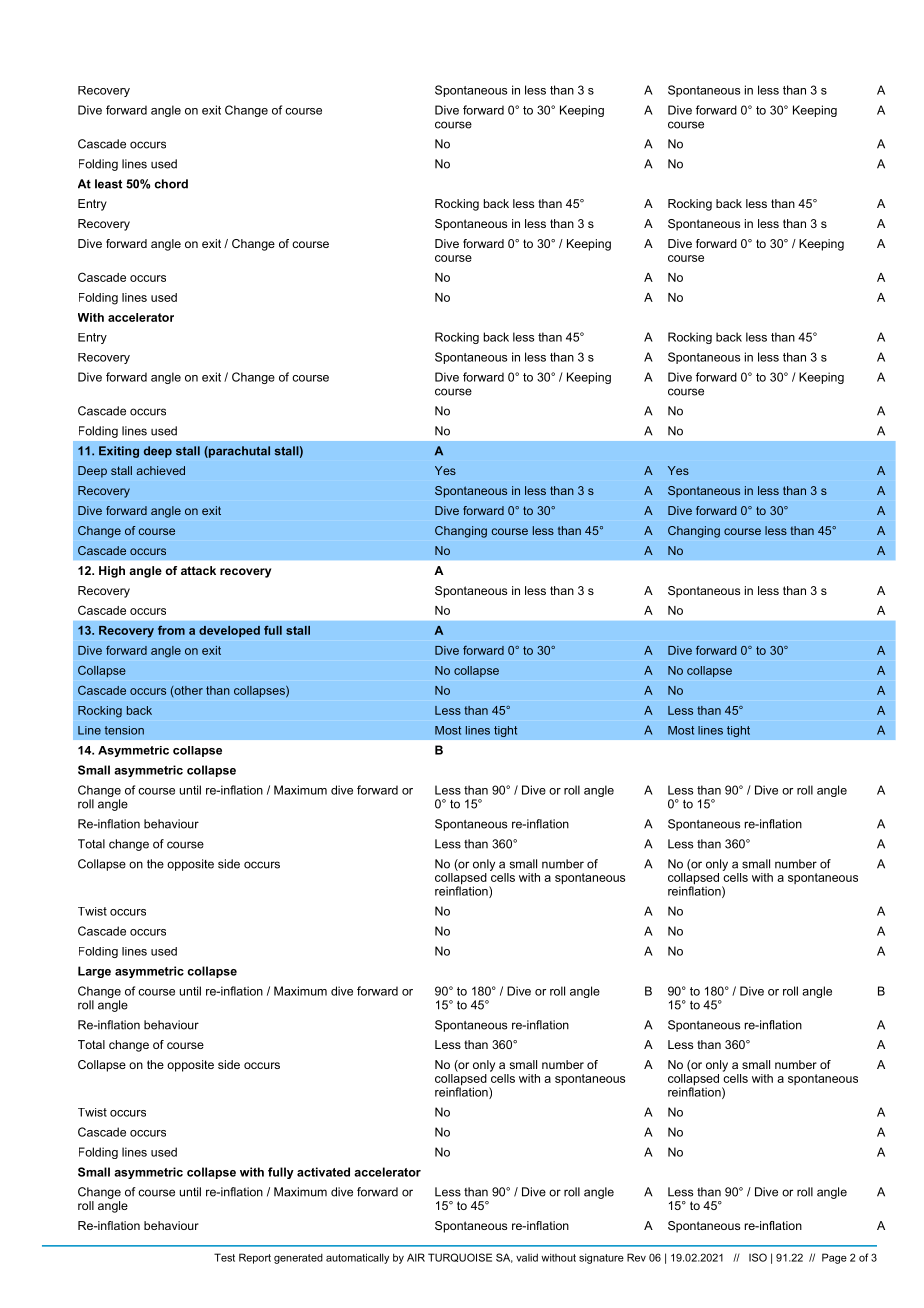 This screenshot has height=1308, width=924. Describe the element at coordinates (229, 631) in the screenshot. I see `developed` at that location.
